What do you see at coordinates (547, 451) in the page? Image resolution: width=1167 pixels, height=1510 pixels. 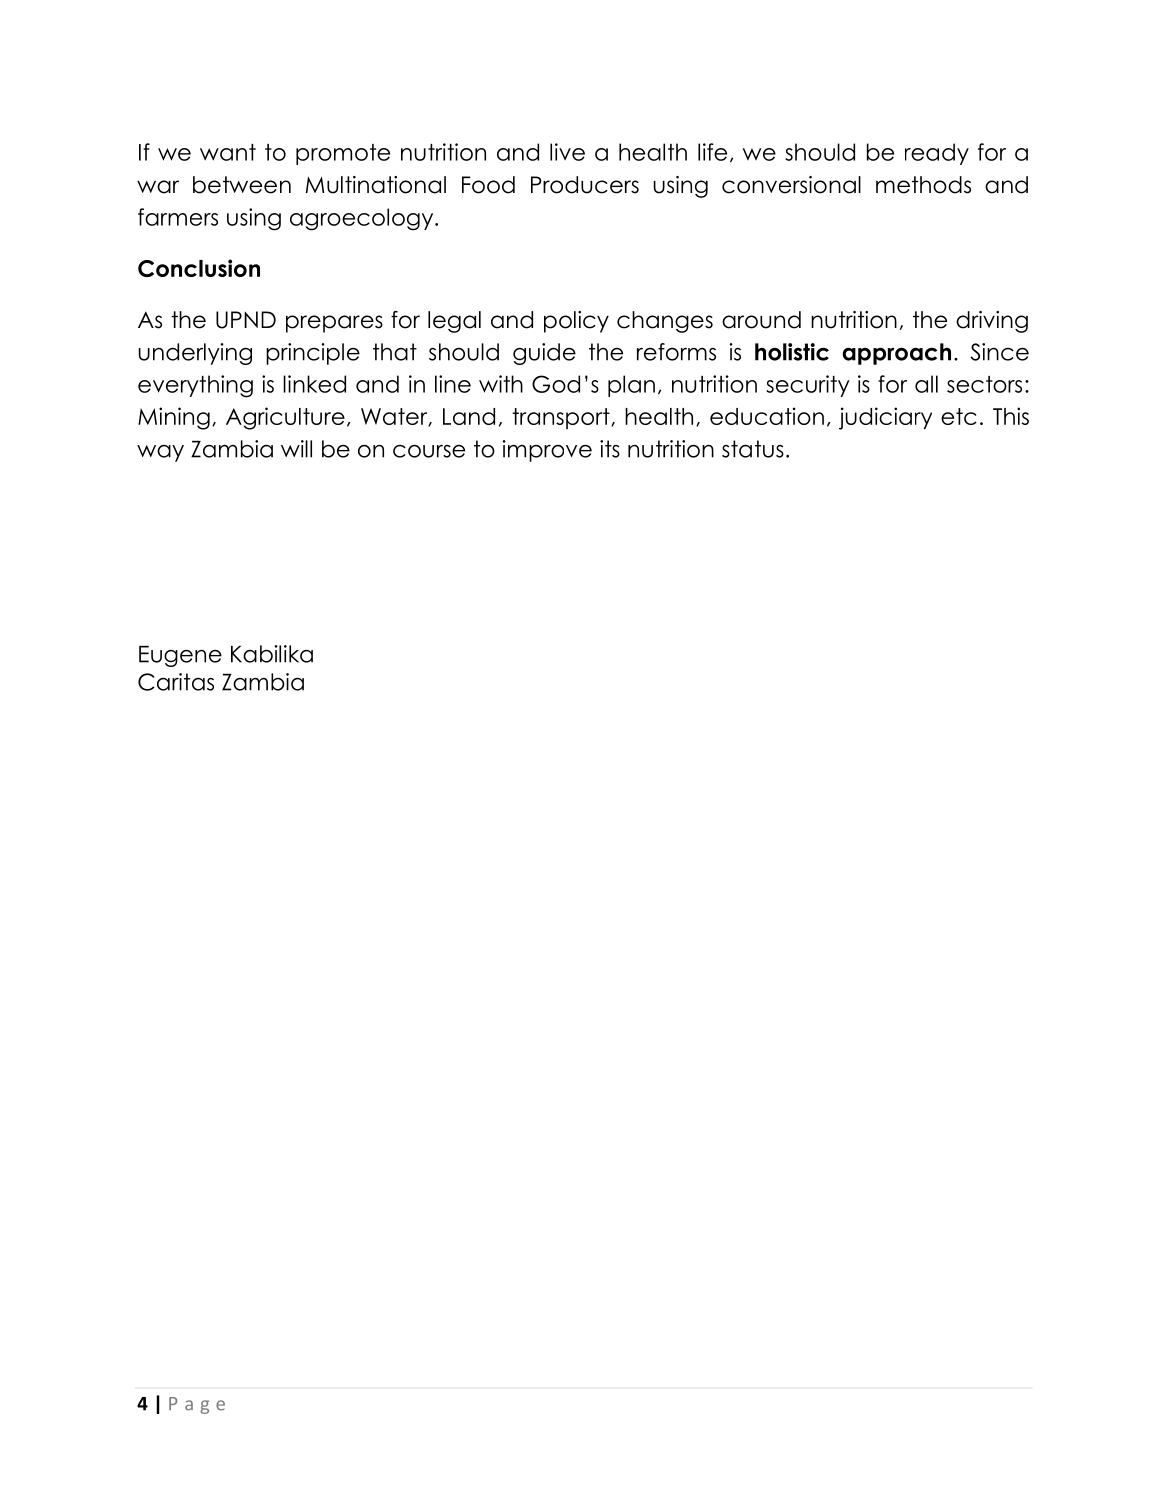 I see `improve` at bounding box center [547, 451].
